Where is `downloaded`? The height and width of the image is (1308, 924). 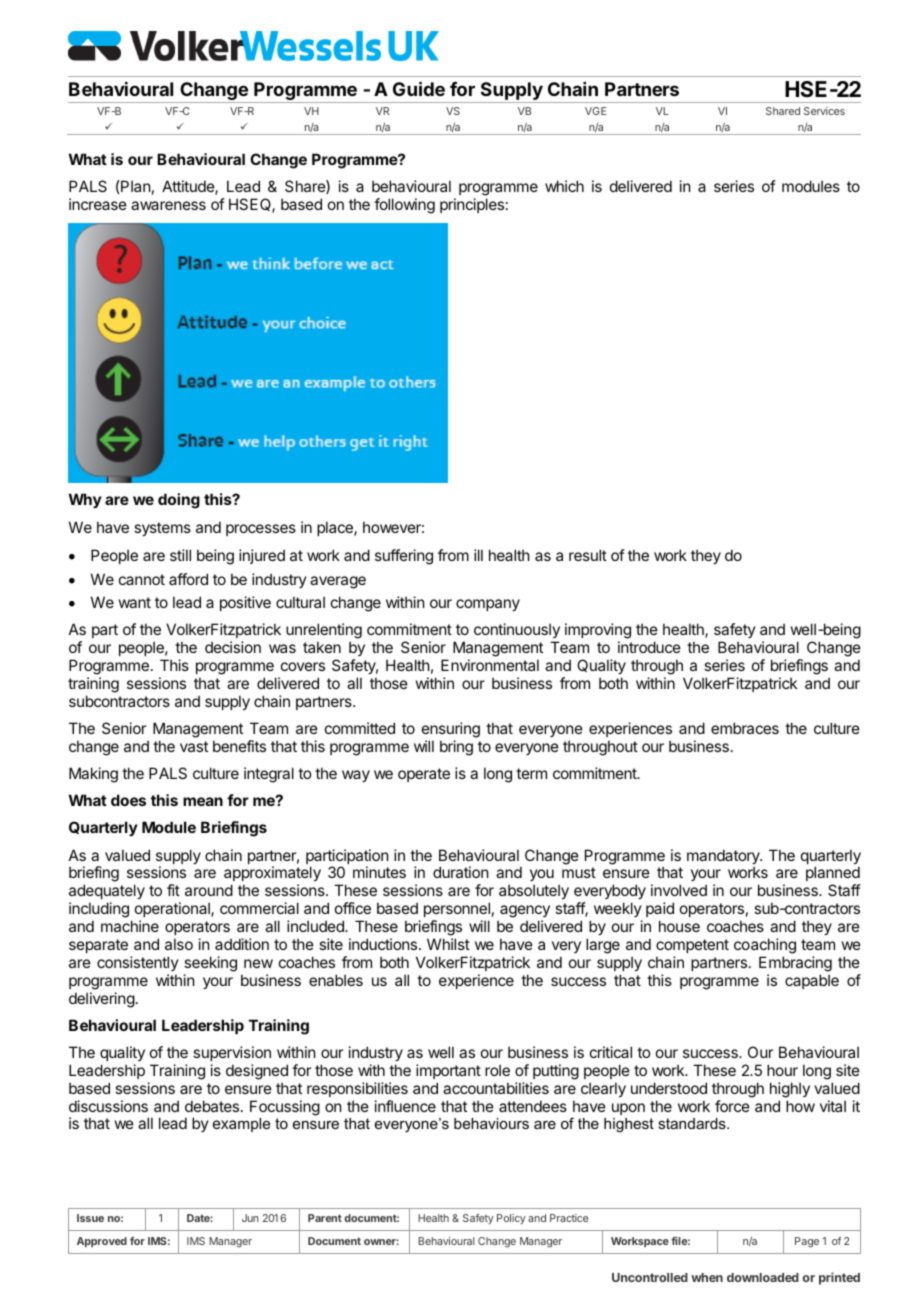
downloaded is located at coordinates (763, 1277).
